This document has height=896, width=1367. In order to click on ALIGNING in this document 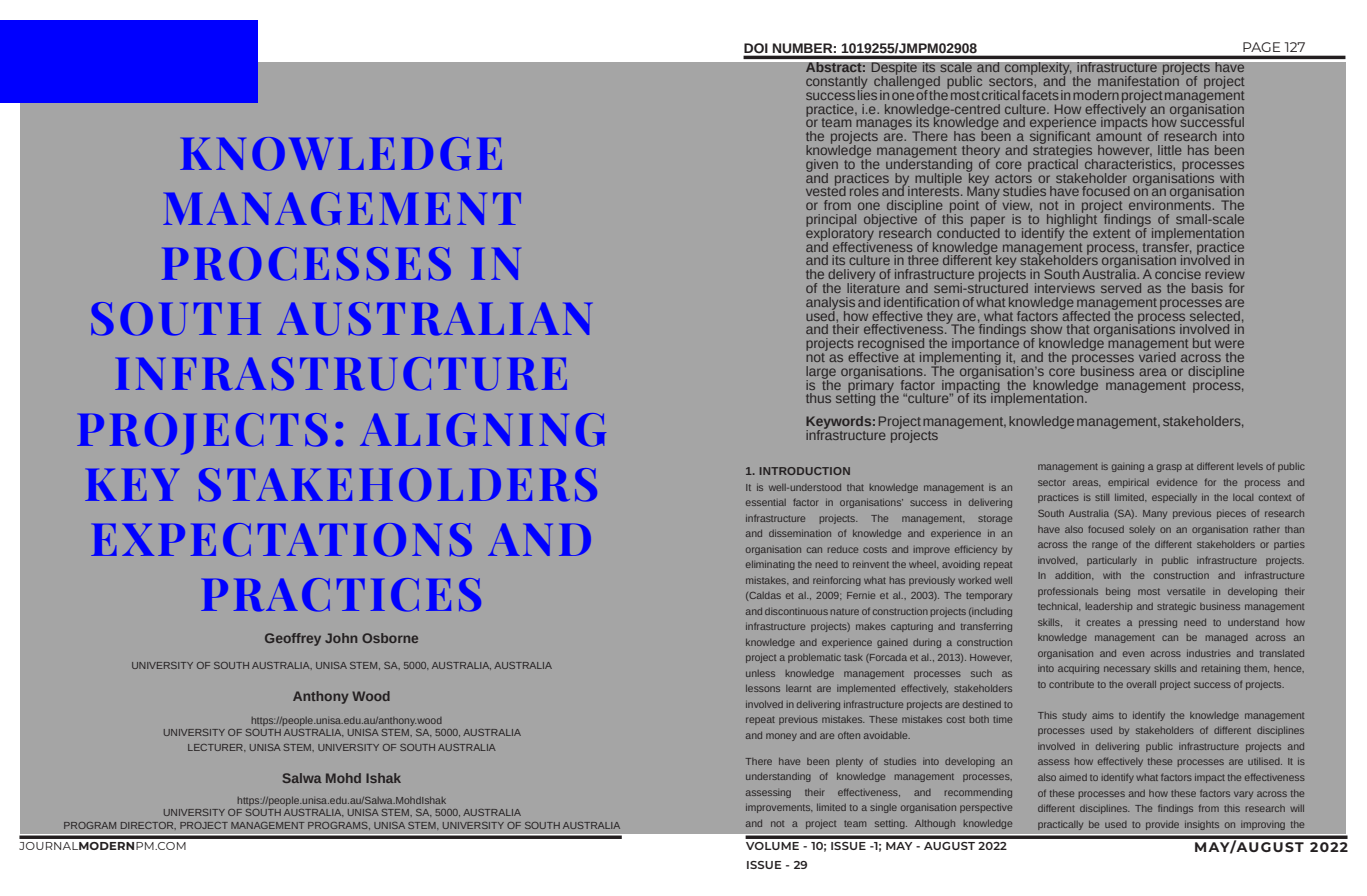, I will do `click(483, 430)`.
